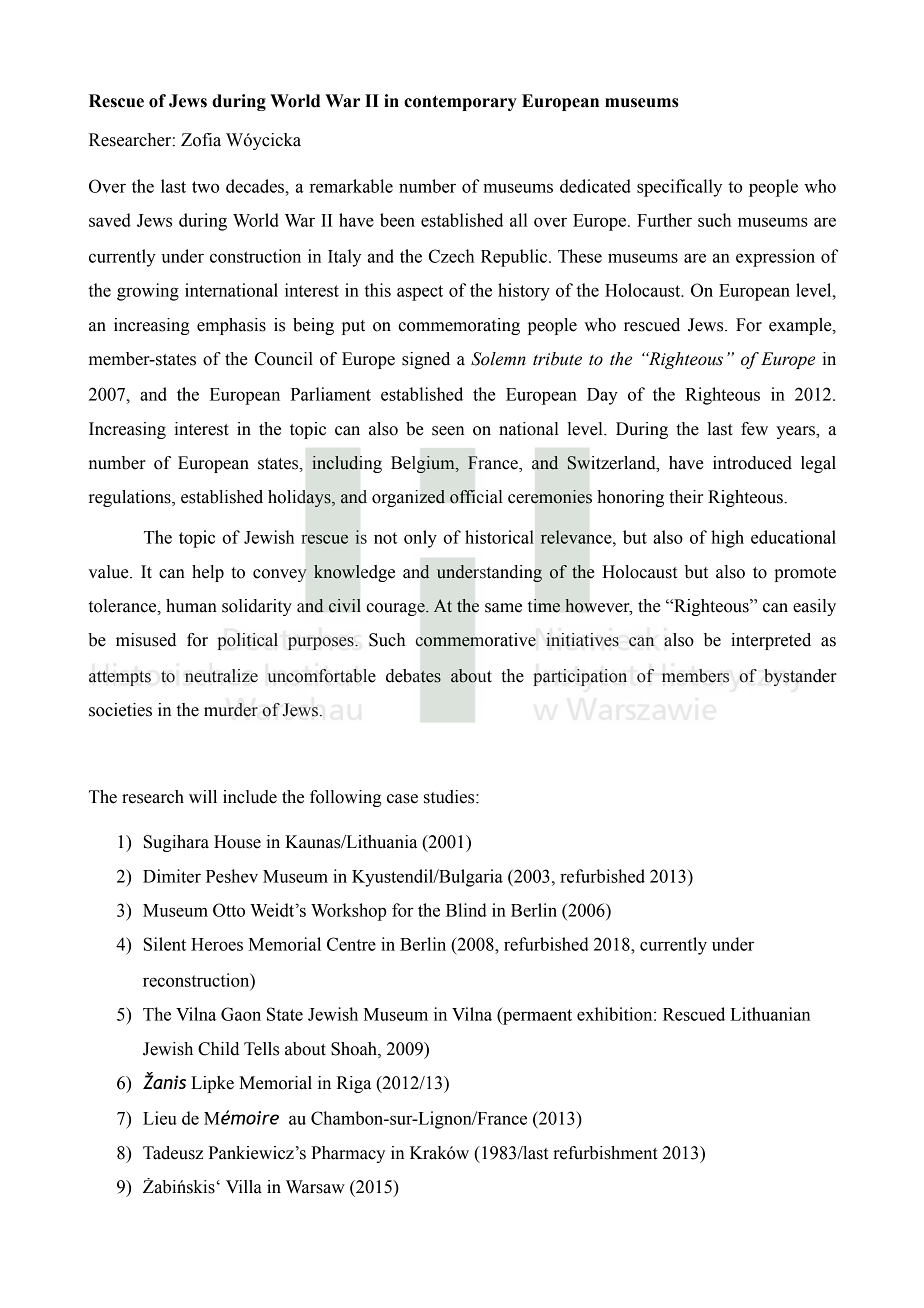  Describe the element at coordinates (752, 463) in the page. I see `introduced` at that location.
